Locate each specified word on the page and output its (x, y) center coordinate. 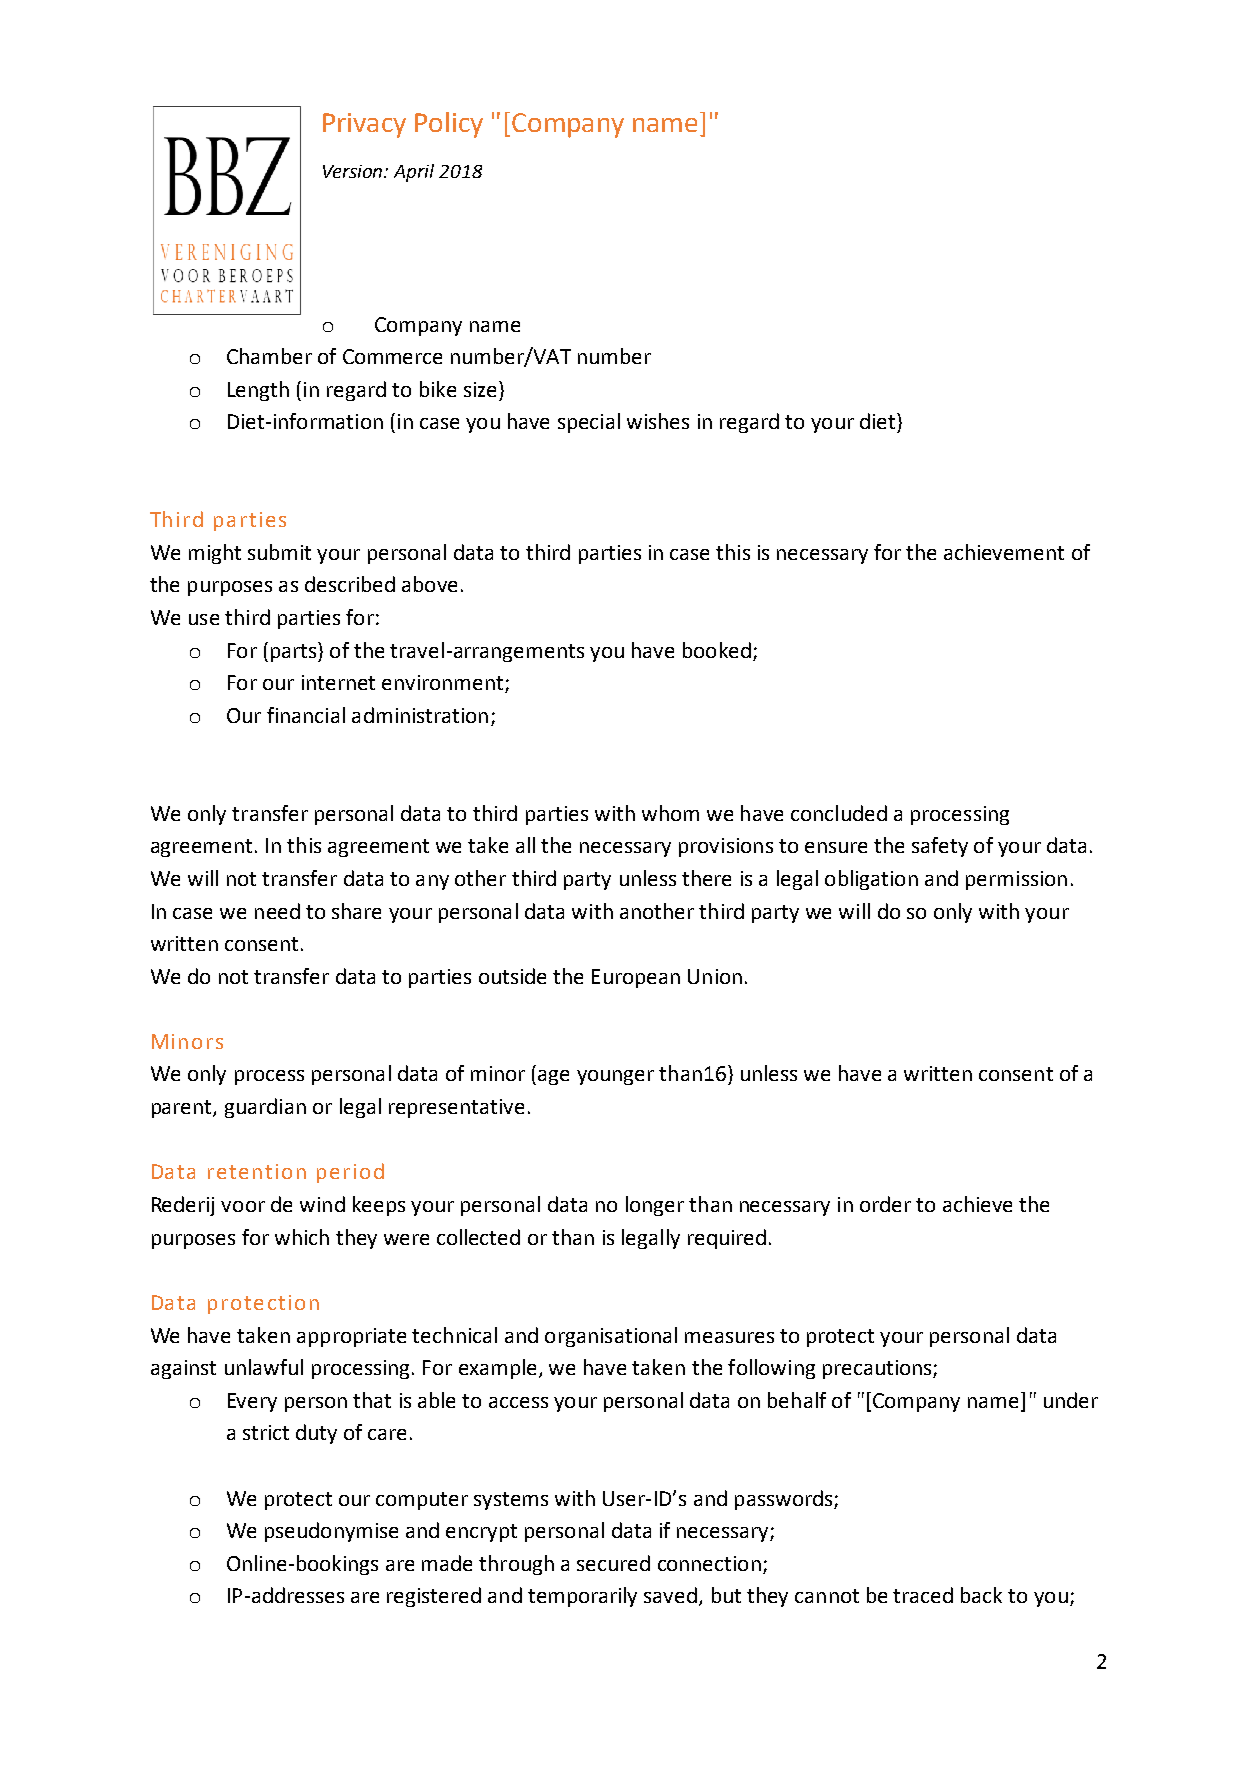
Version (354, 171)
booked (717, 650)
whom (670, 813)
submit (279, 552)
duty (316, 1434)
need (277, 911)
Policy (449, 125)
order (885, 1204)
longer (655, 1206)
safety (940, 847)
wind (322, 1204)
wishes (658, 421)
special (589, 423)
